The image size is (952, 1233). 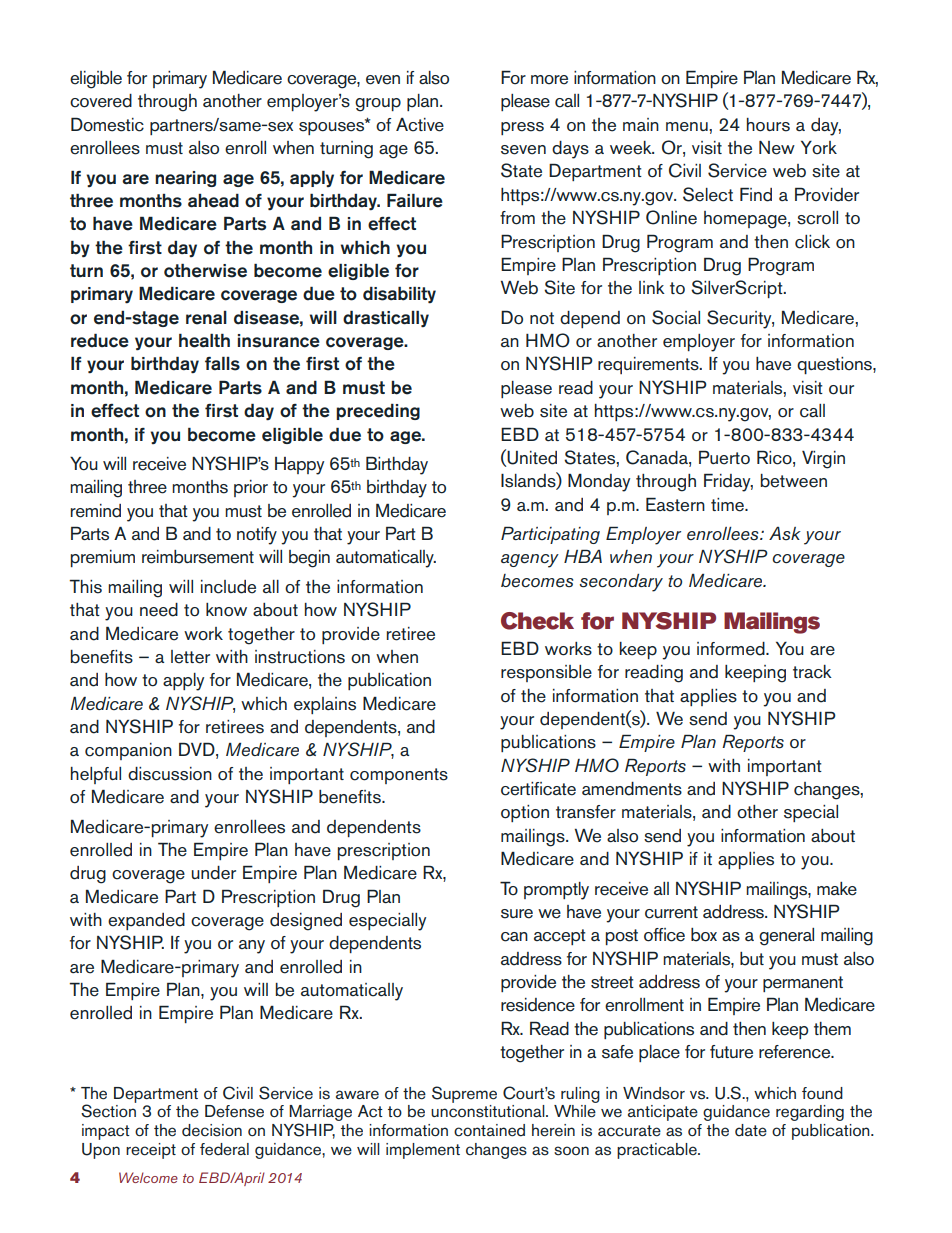 I want to click on hours, so click(x=768, y=125).
